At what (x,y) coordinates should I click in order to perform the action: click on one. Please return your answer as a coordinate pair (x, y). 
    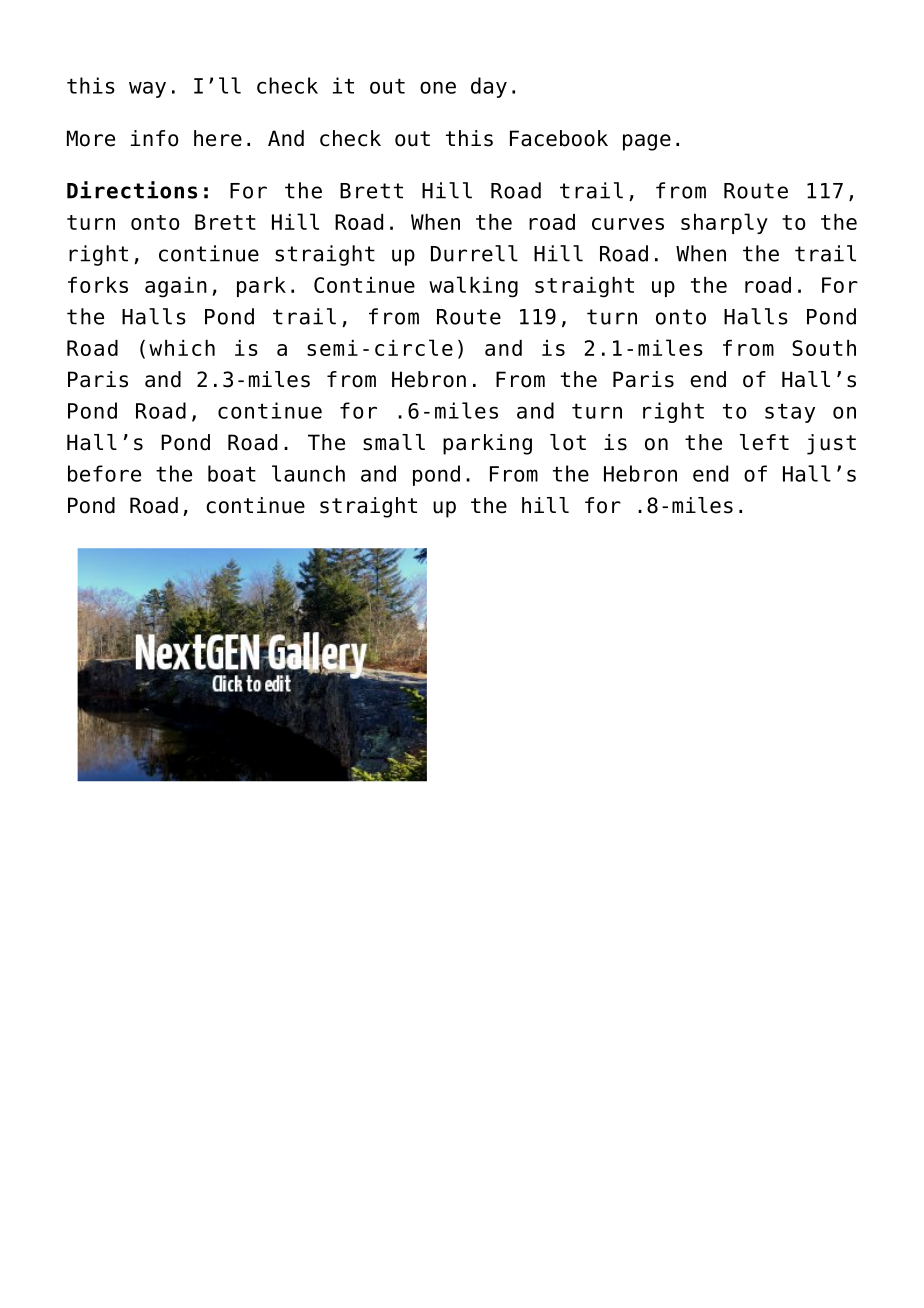
    Looking at the image, I should click on (438, 87).
